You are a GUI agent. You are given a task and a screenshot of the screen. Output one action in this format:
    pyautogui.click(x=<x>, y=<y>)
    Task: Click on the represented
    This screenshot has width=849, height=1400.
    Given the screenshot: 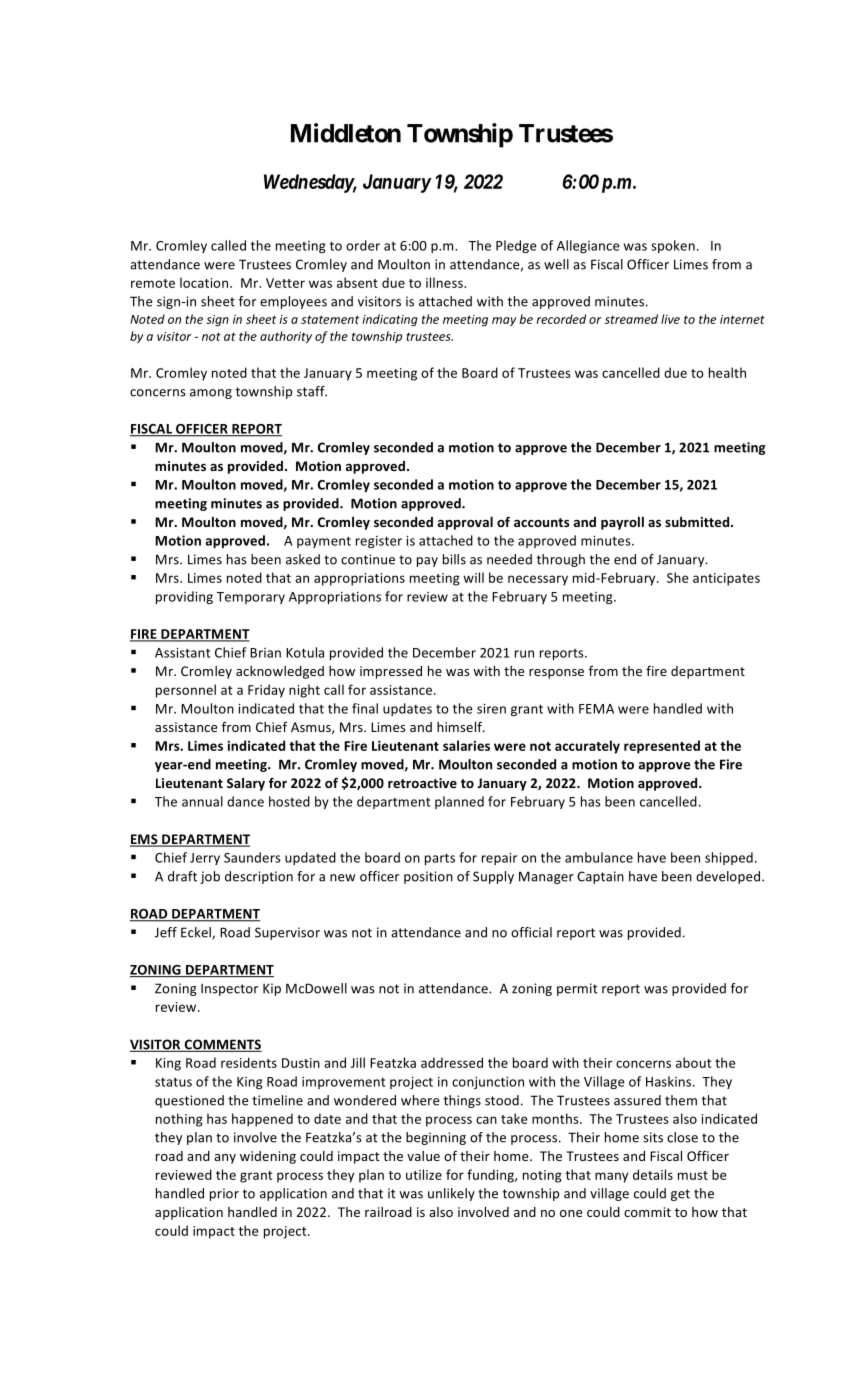 What is the action you would take?
    pyautogui.click(x=662, y=747)
